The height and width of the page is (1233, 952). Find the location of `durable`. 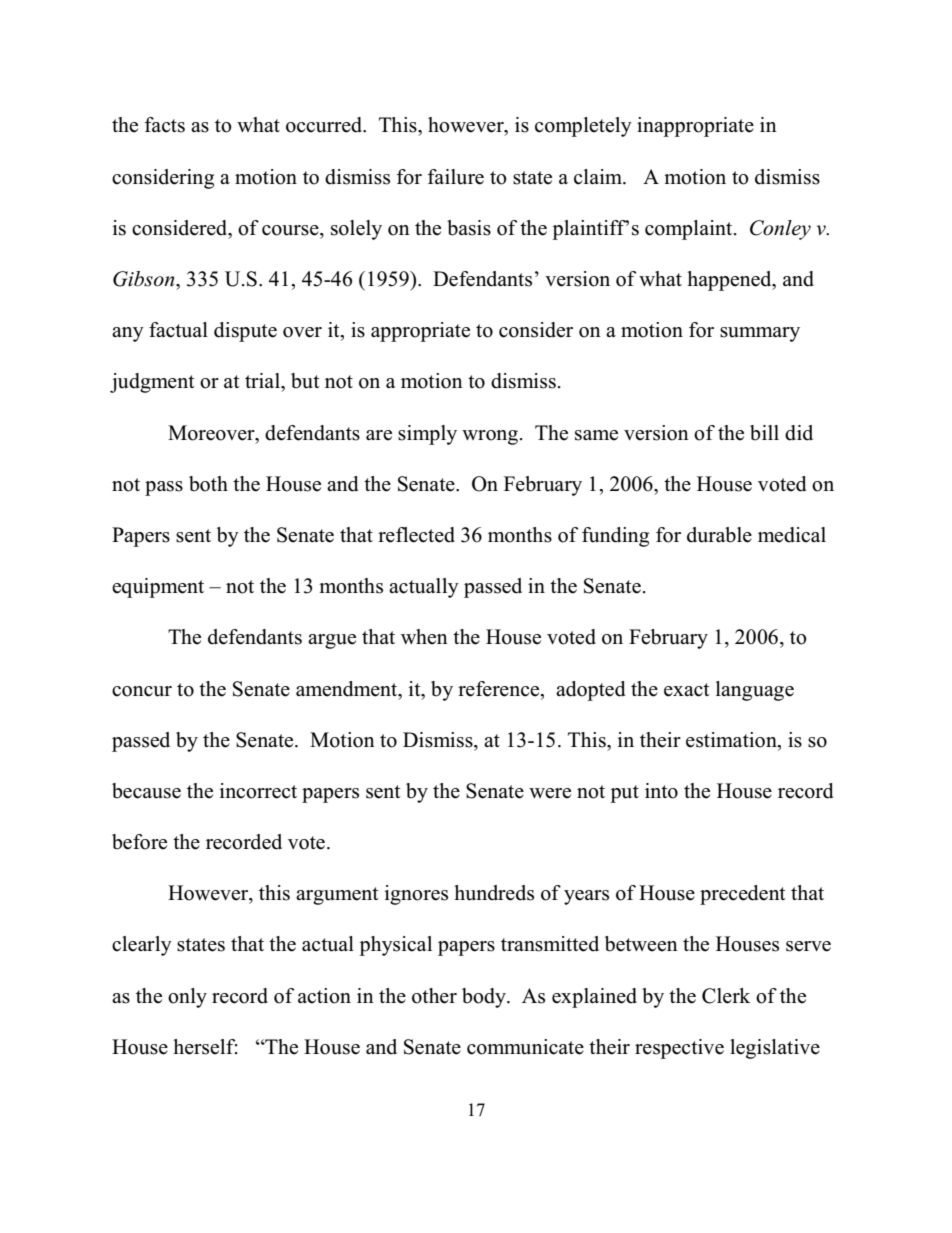

durable is located at coordinates (719, 535).
